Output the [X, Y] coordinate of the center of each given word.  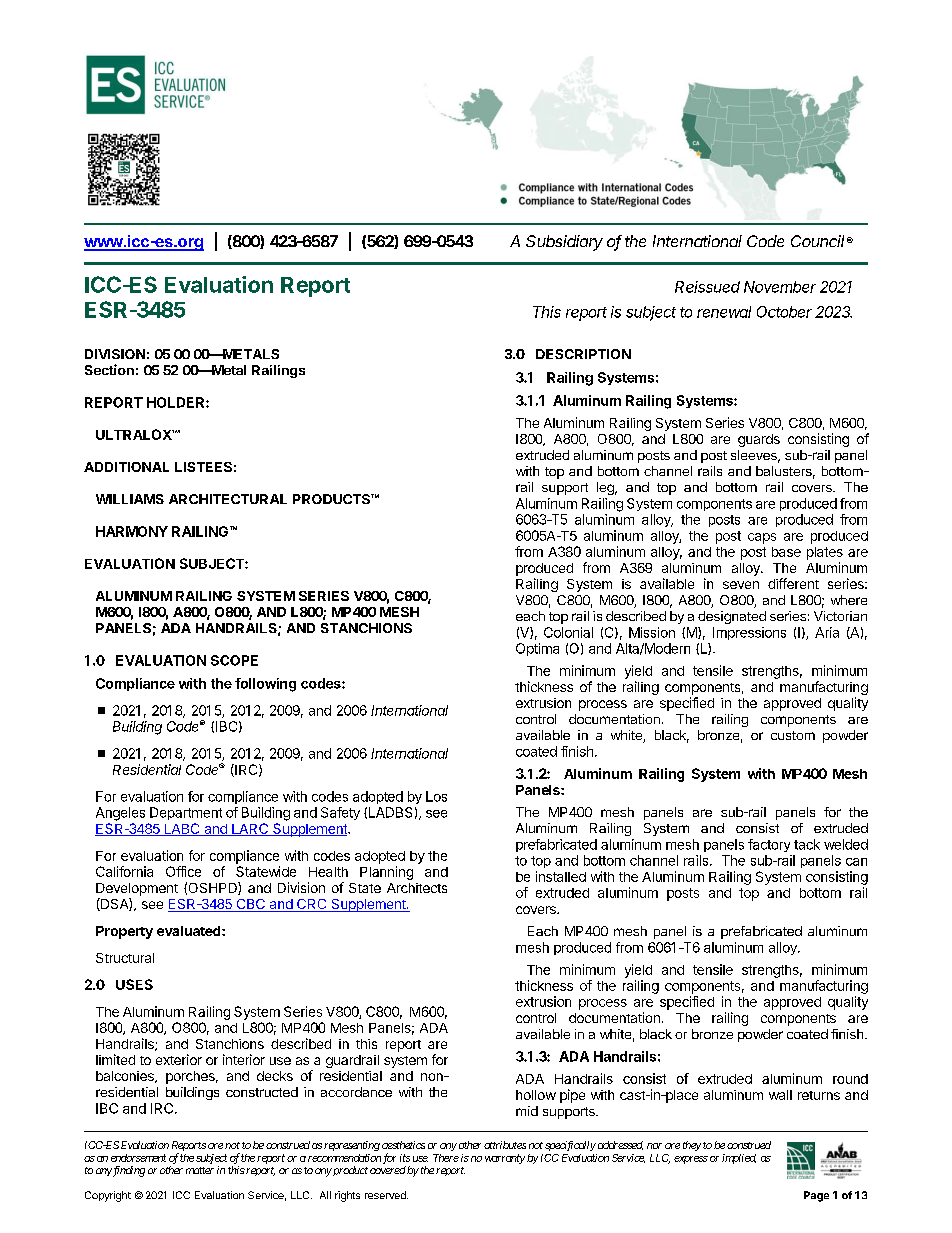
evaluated [190, 931]
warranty [505, 1159]
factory [769, 845]
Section [109, 369]
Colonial [568, 632]
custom [793, 735]
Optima [537, 649]
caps [762, 538]
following [265, 685]
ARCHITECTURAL [228, 499]
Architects [417, 888]
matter [200, 1170]
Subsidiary [564, 243]
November [780, 287]
